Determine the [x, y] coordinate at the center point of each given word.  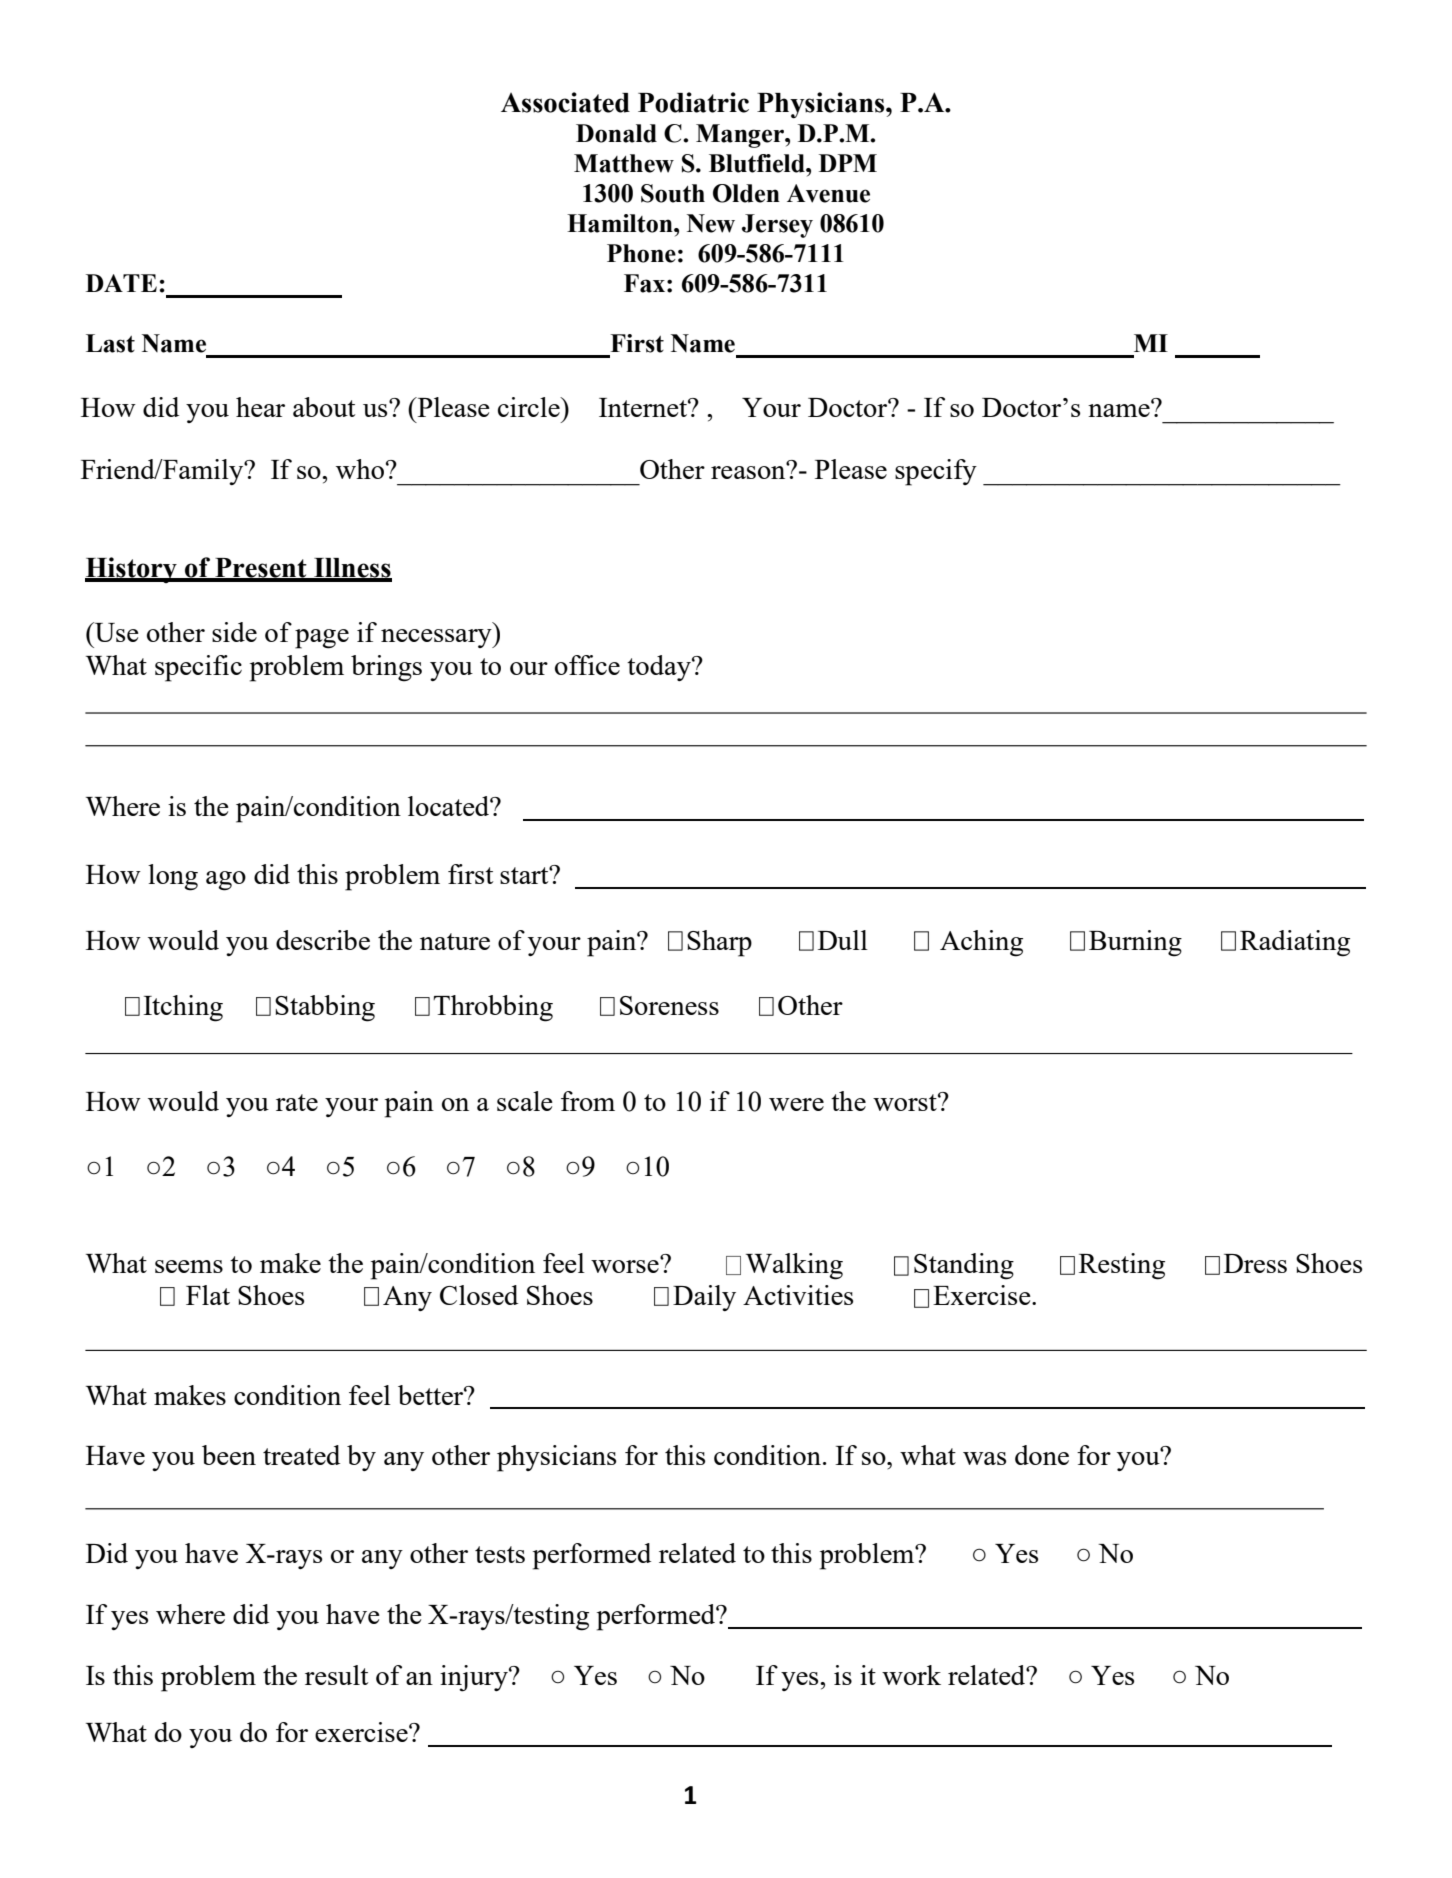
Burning [1135, 943]
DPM [848, 163]
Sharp [719, 943]
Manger [741, 136]
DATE [121, 283]
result [336, 1675]
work [911, 1675]
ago [226, 881]
